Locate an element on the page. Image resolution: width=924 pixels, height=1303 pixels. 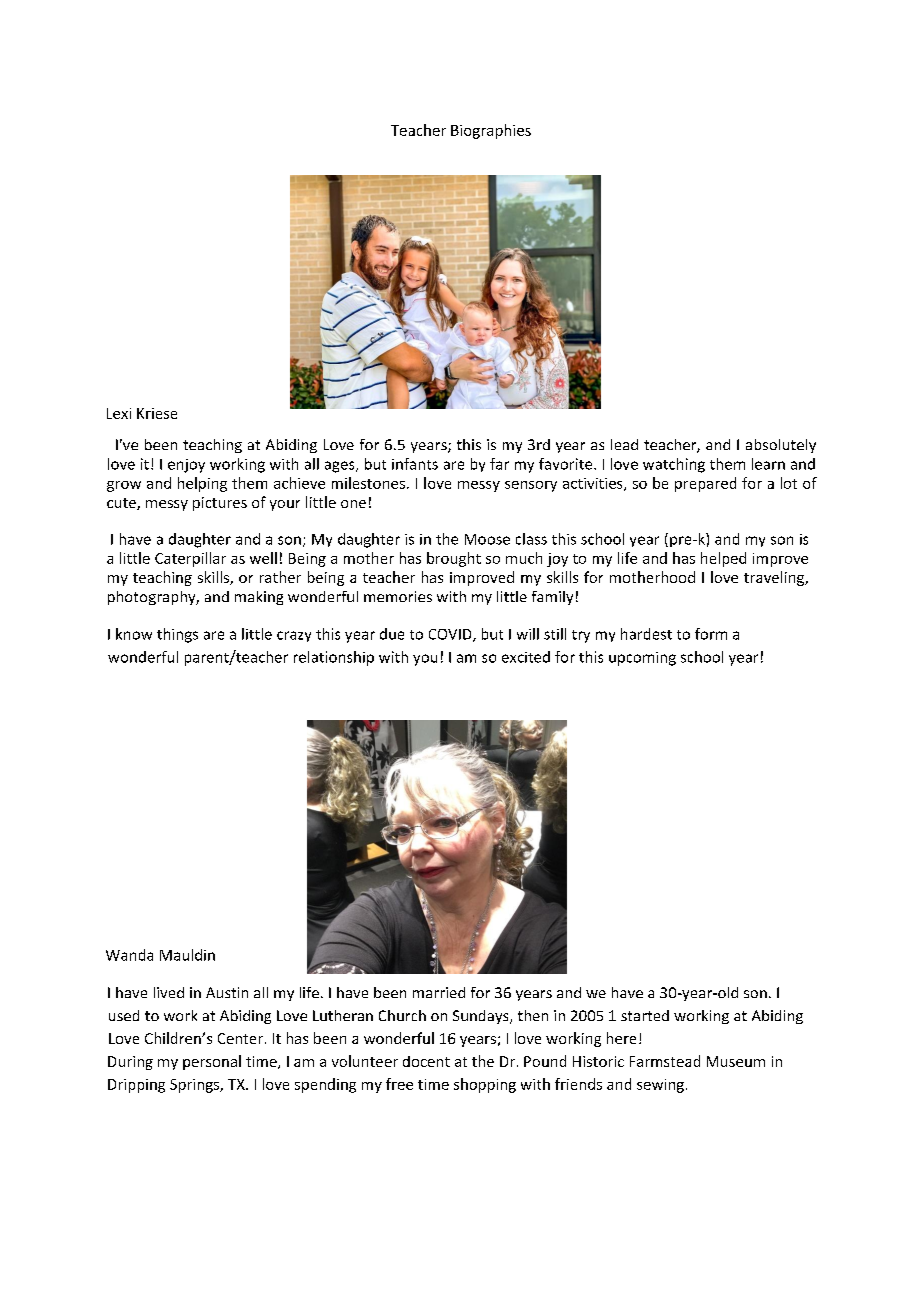
prepared is located at coordinates (705, 484).
